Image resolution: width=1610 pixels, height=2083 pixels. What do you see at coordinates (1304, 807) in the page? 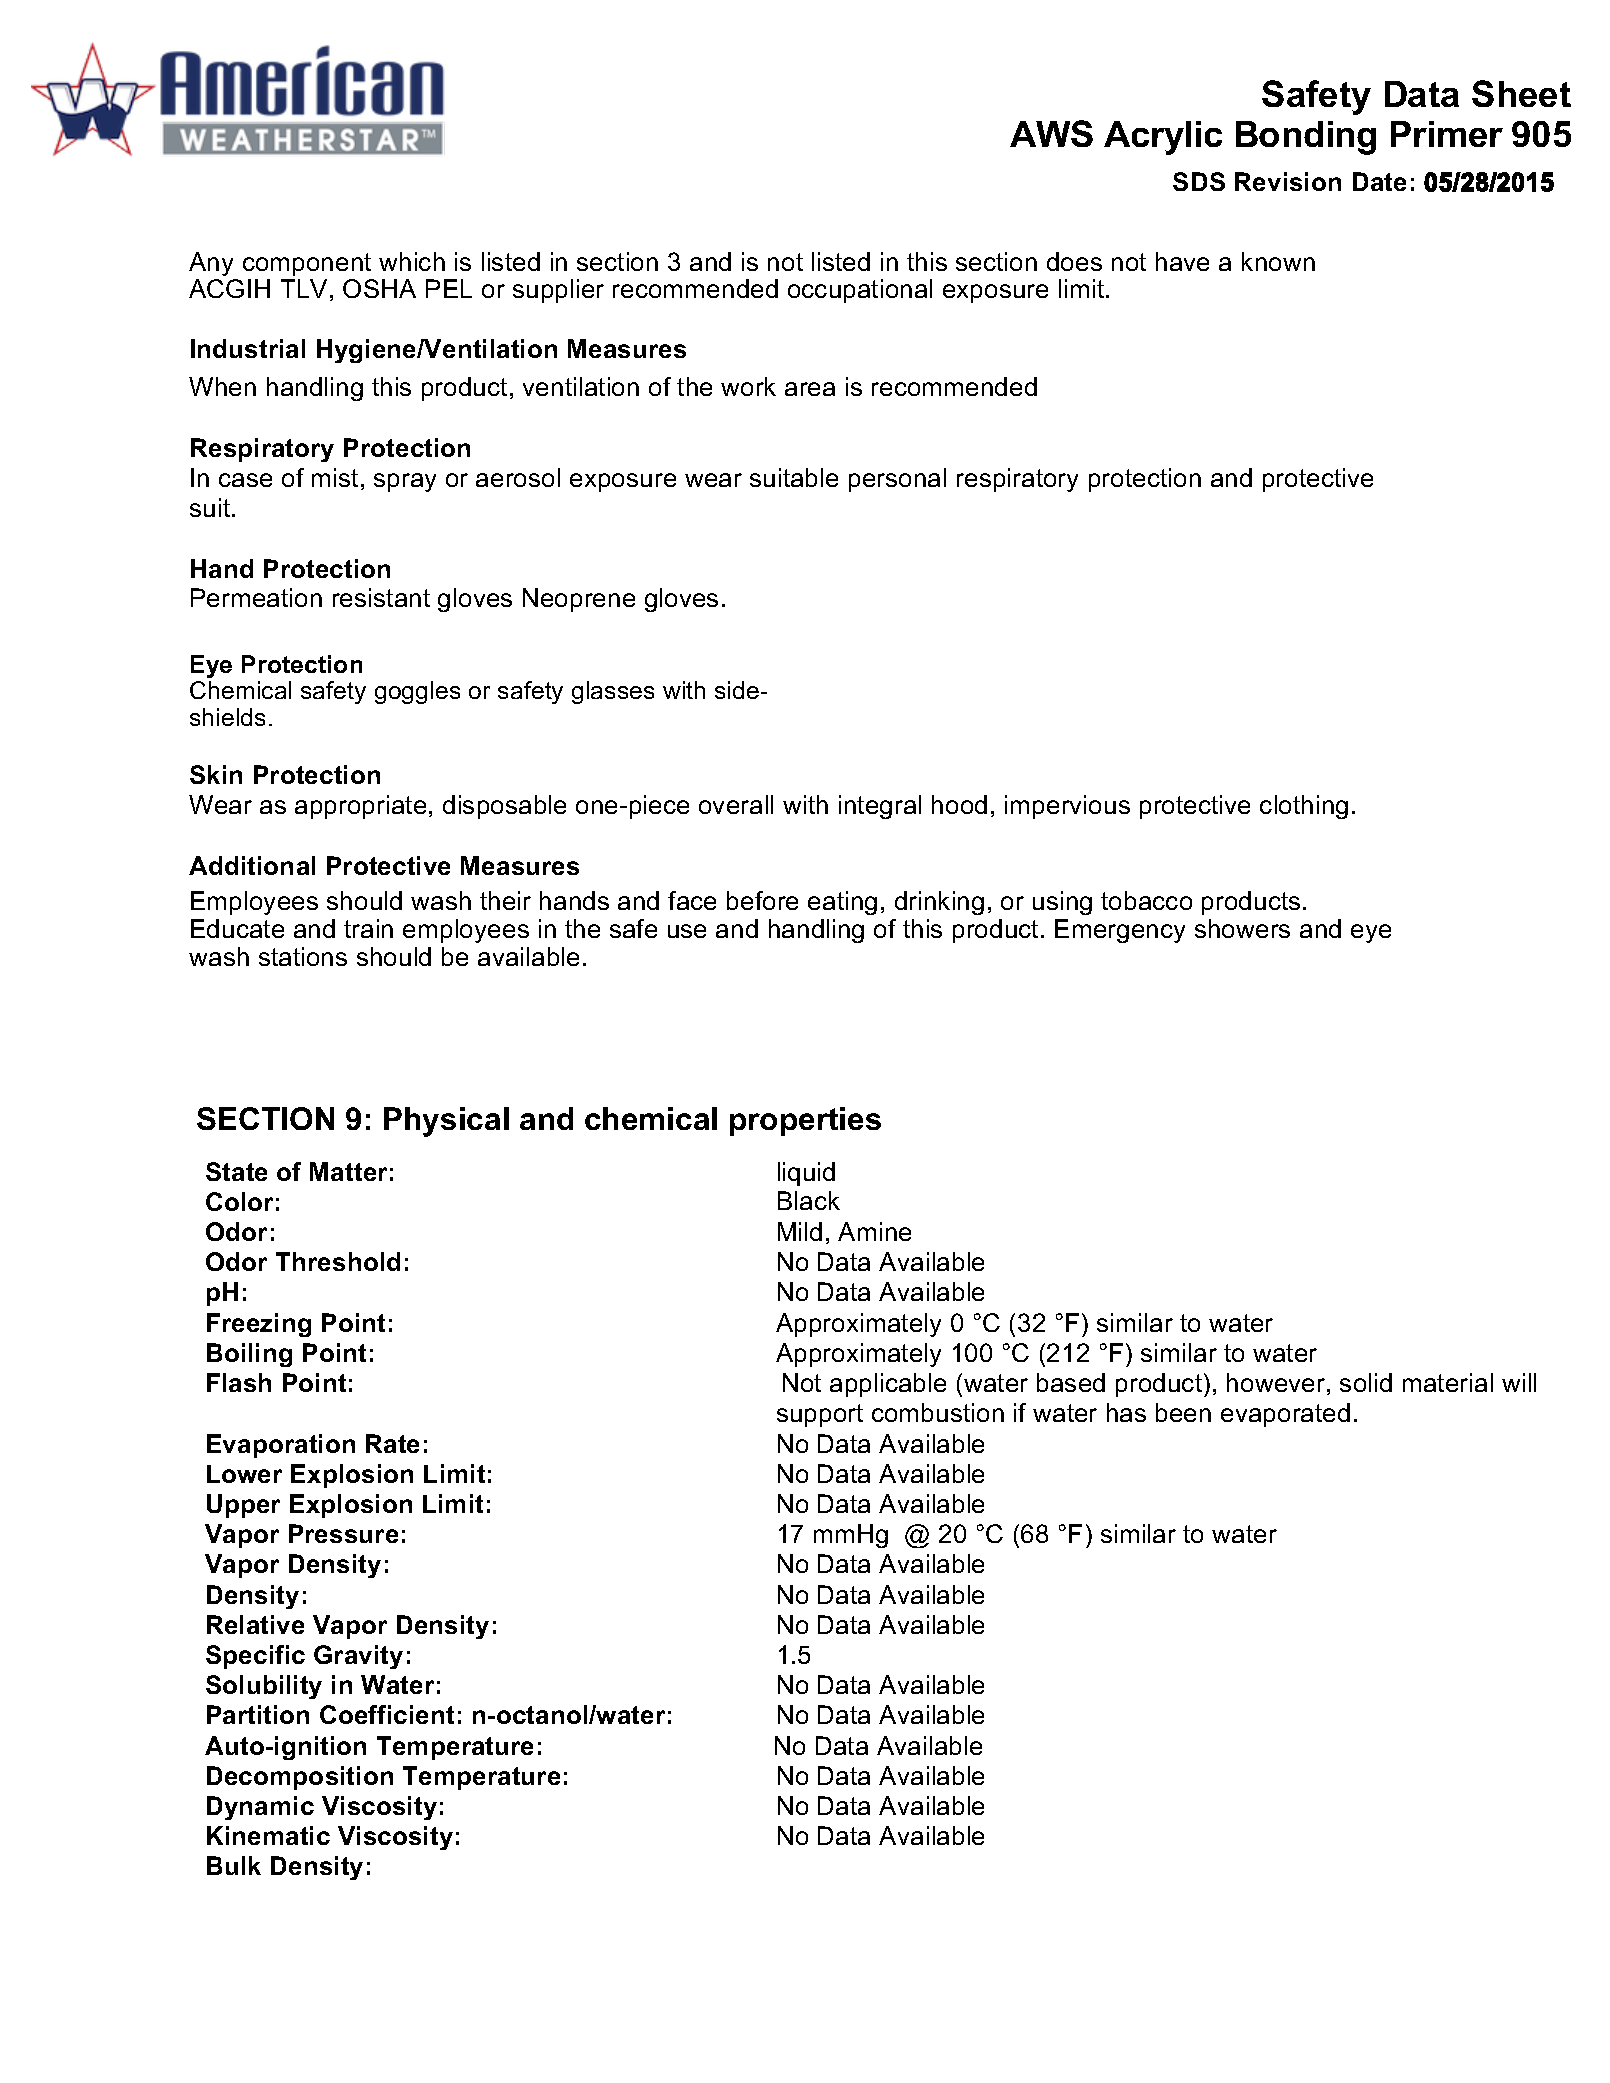
I see `clothing` at bounding box center [1304, 807].
